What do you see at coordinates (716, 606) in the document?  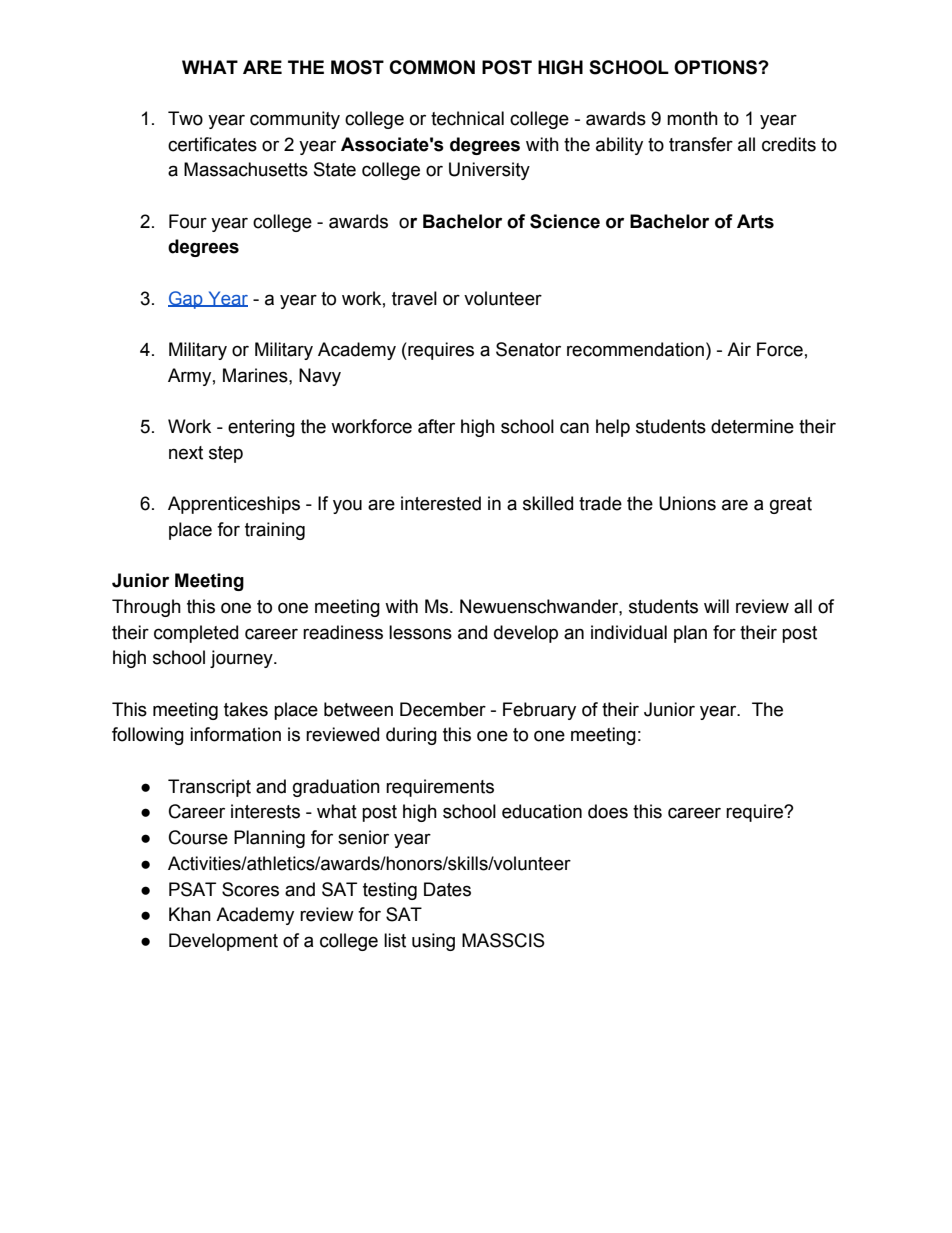 I see `will` at bounding box center [716, 606].
